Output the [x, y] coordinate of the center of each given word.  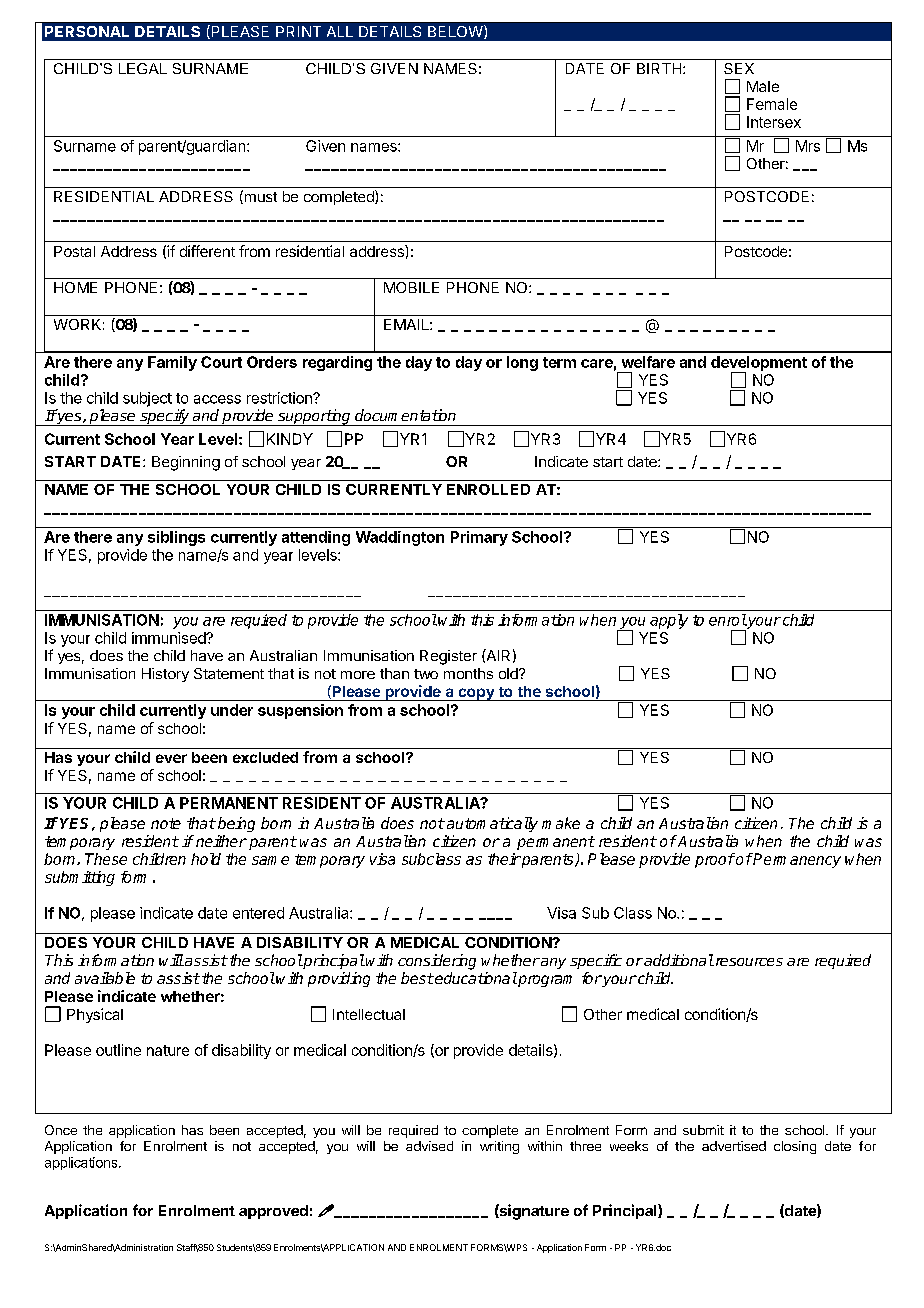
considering [437, 962]
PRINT [298, 31]
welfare [648, 362]
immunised [170, 638]
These [106, 859]
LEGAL [143, 68]
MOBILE [411, 287]
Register [448, 657]
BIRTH [660, 68]
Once [61, 1130]
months [468, 673]
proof [715, 860]
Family [172, 363]
